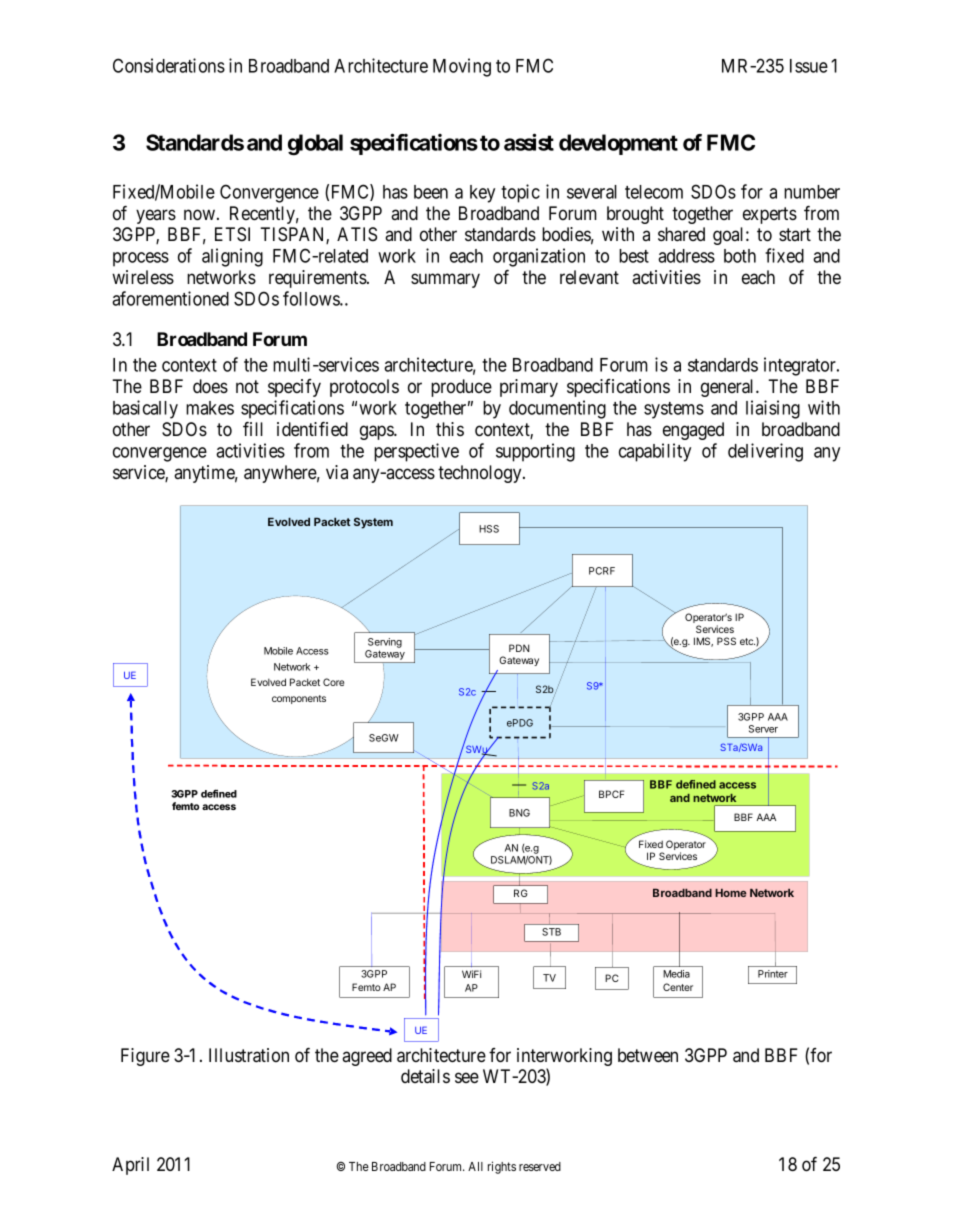  Describe the element at coordinates (481, 474) in the screenshot. I see `technology` at that location.
